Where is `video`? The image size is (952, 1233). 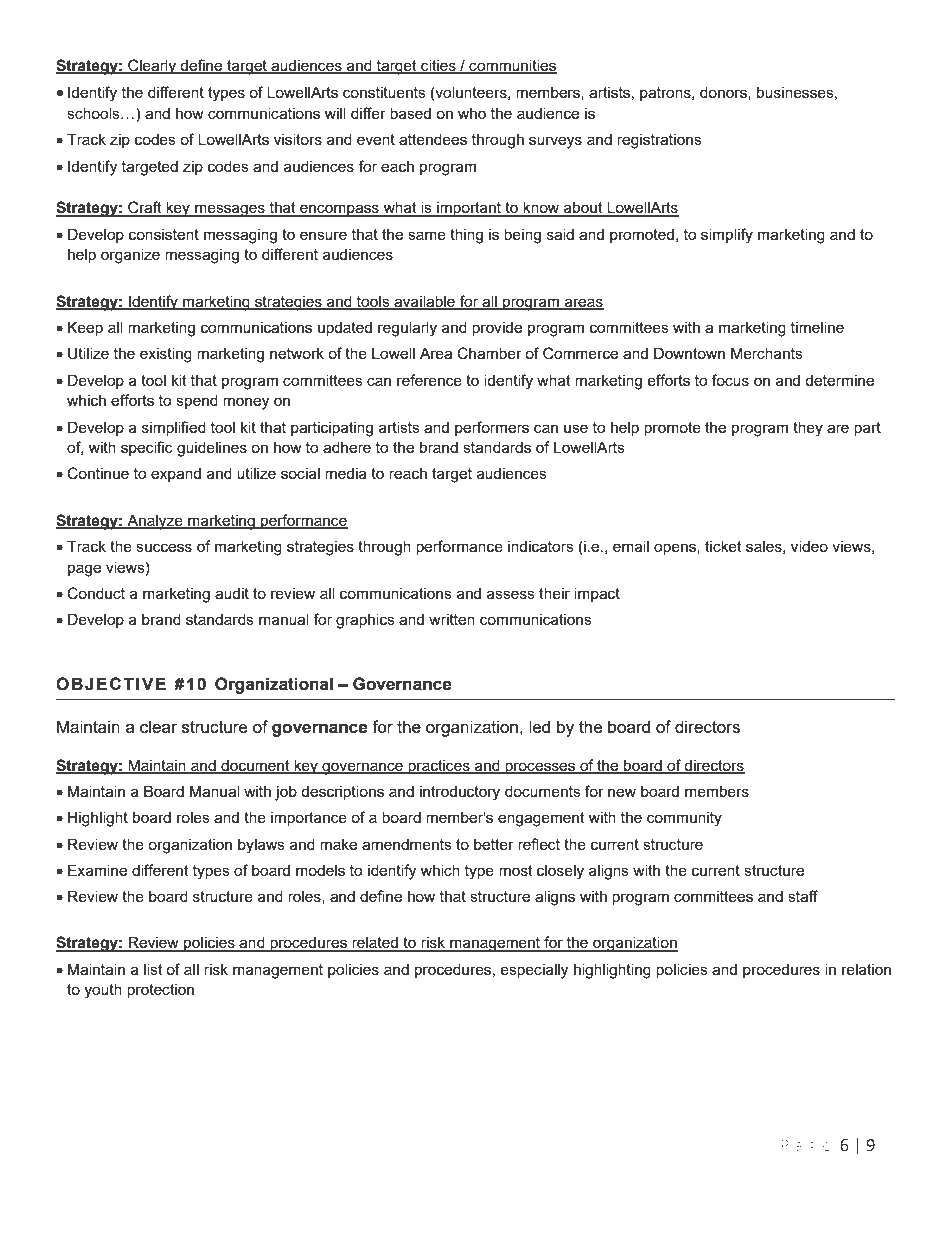 video is located at coordinates (809, 546).
